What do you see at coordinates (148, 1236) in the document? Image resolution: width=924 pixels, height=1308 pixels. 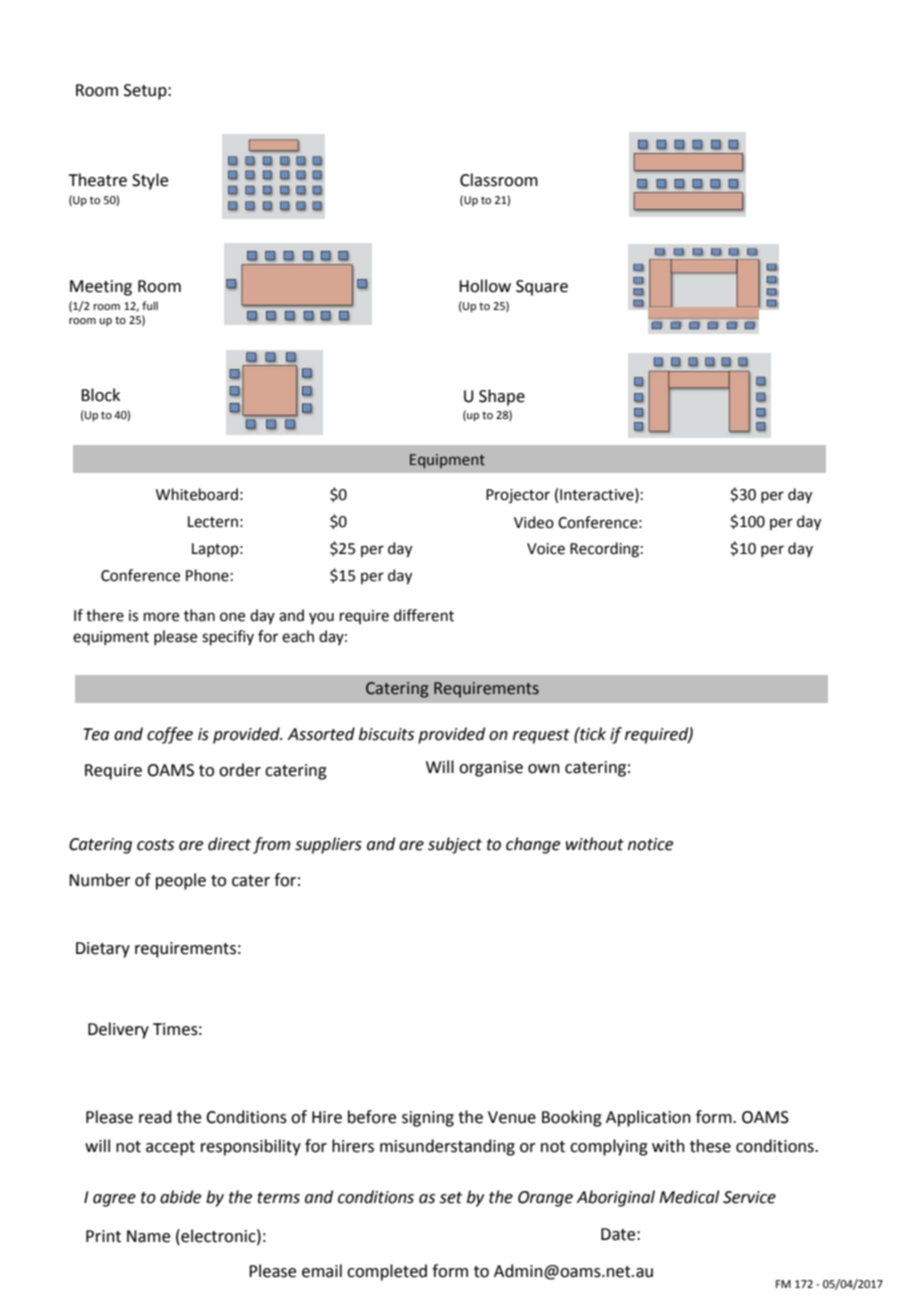 I see `Name` at bounding box center [148, 1236].
